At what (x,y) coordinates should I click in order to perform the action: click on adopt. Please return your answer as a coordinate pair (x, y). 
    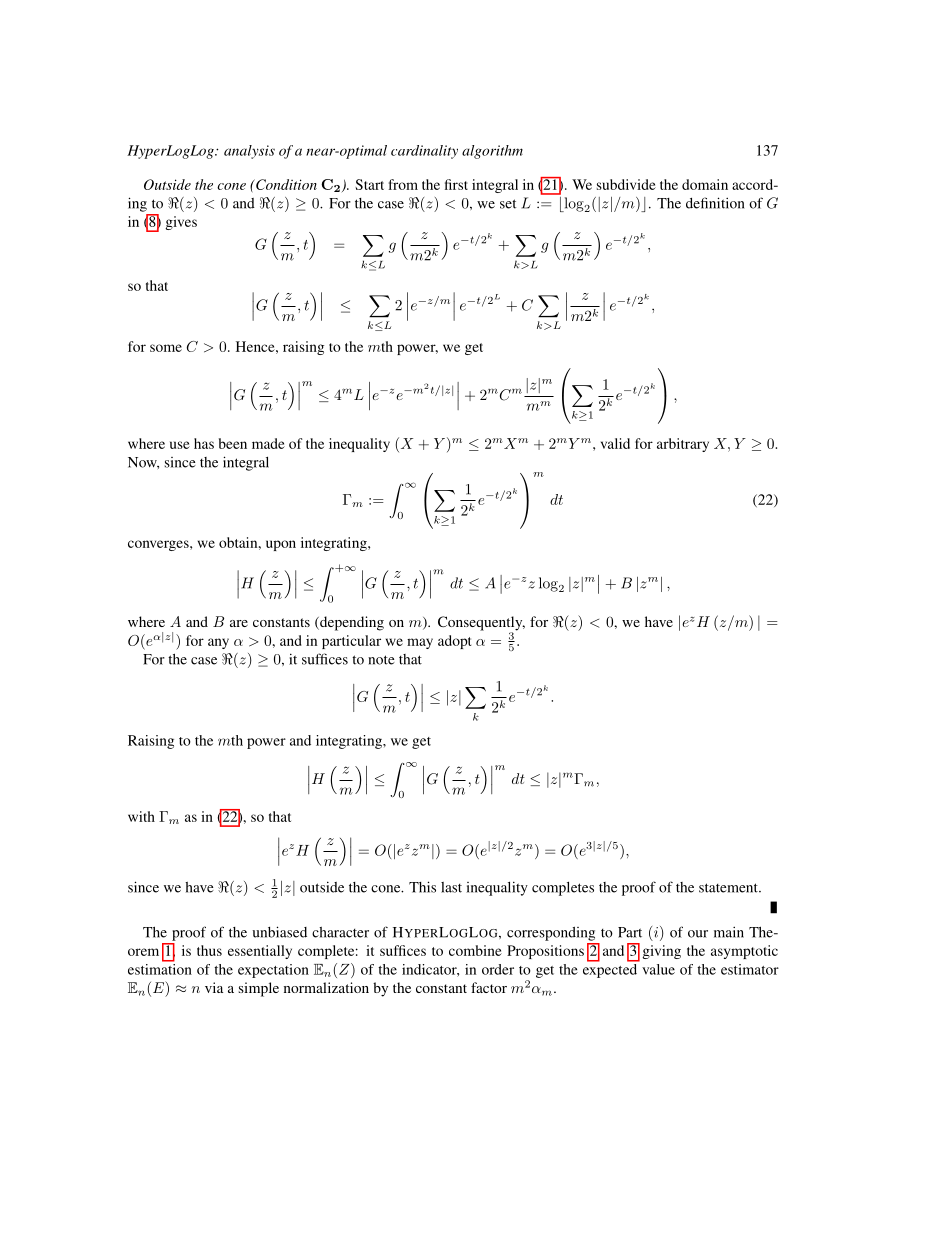
    Looking at the image, I should click on (454, 642).
